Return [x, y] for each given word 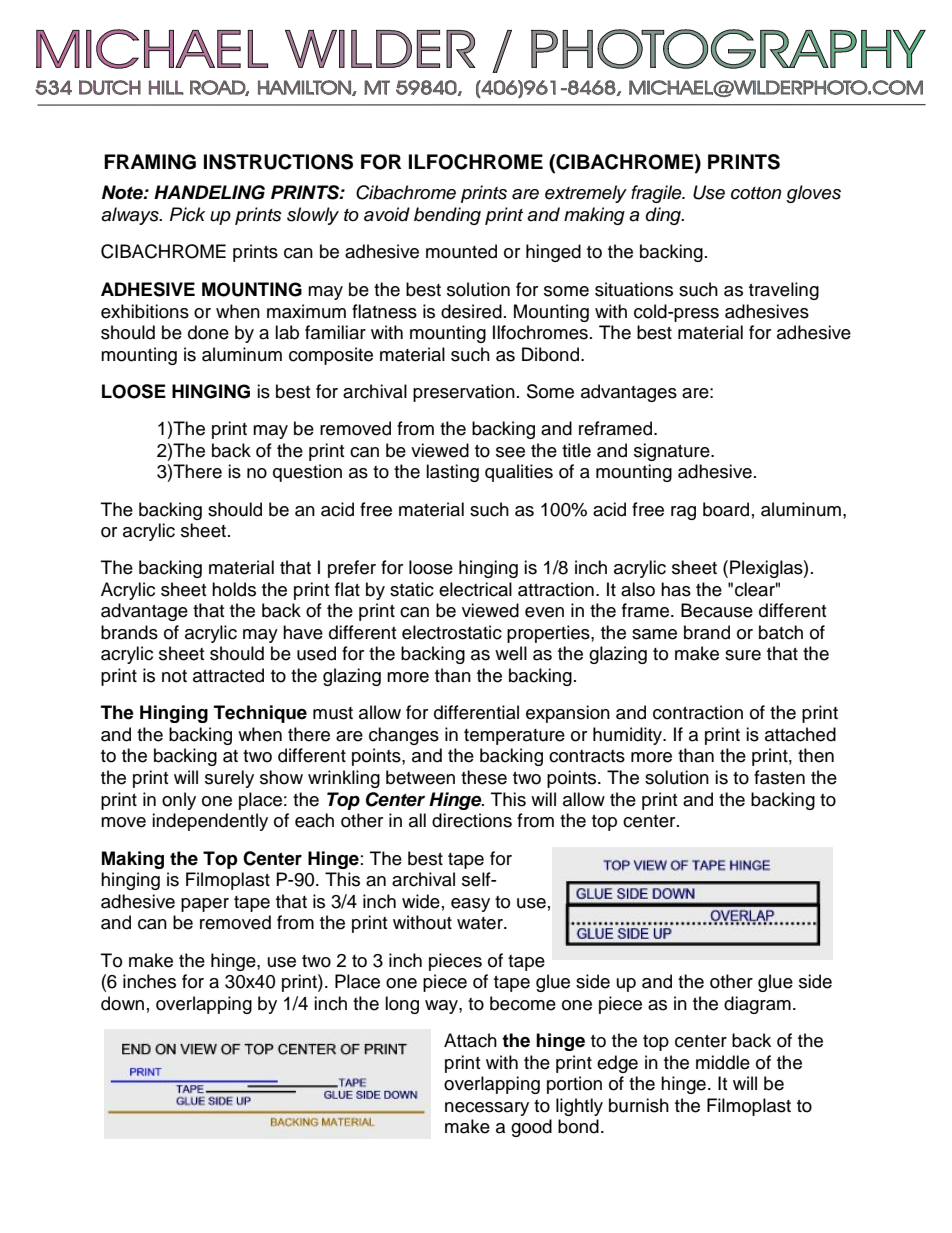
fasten [779, 777]
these [484, 777]
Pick [187, 214]
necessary [487, 1109]
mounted [461, 251]
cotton [756, 193]
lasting [452, 473]
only [179, 801]
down [122, 1003]
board [726, 509]
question [307, 473]
